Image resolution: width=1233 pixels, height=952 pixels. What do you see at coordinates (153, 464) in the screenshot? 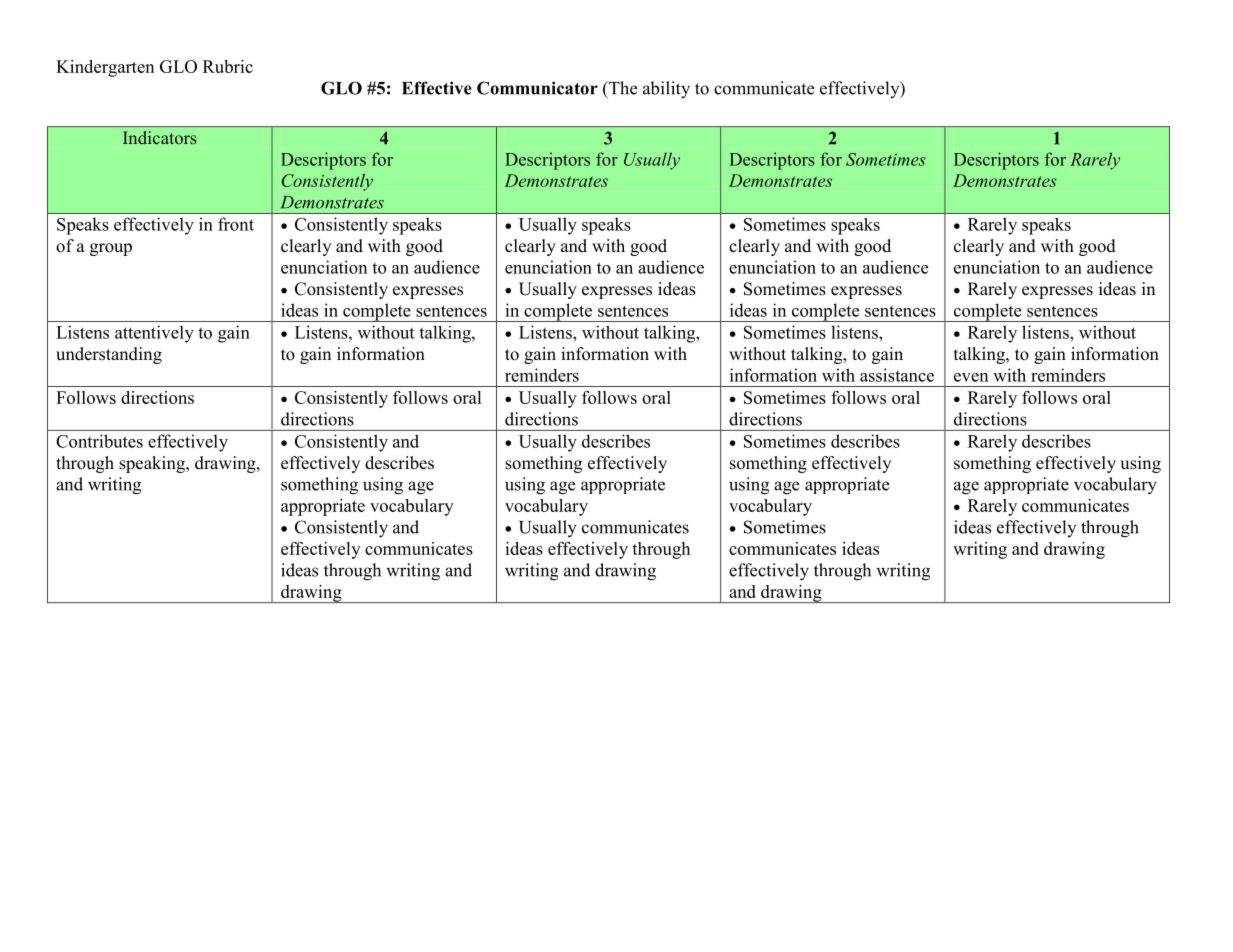
I see `speaking` at bounding box center [153, 464].
